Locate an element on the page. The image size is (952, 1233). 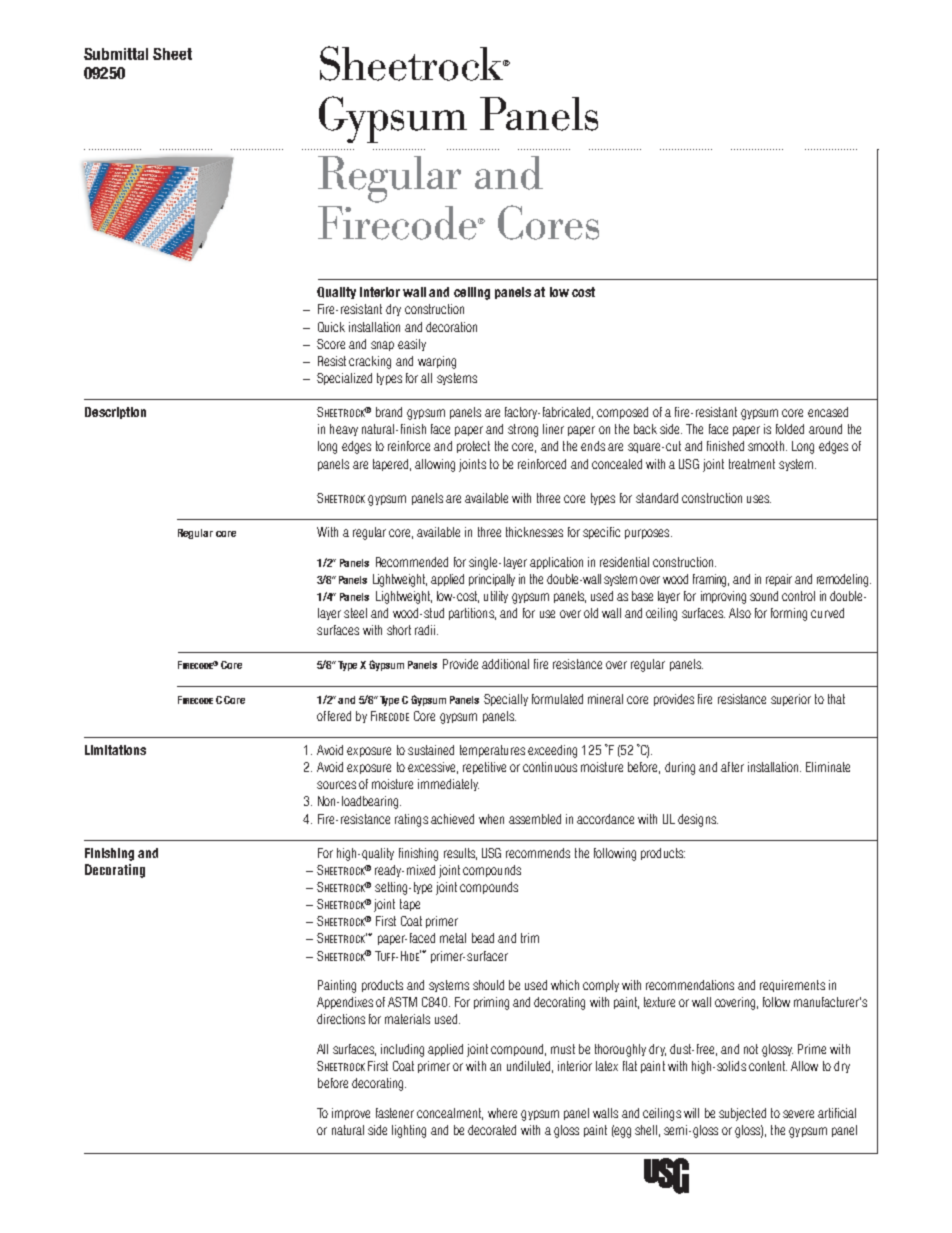
where is located at coordinates (502, 1113).
